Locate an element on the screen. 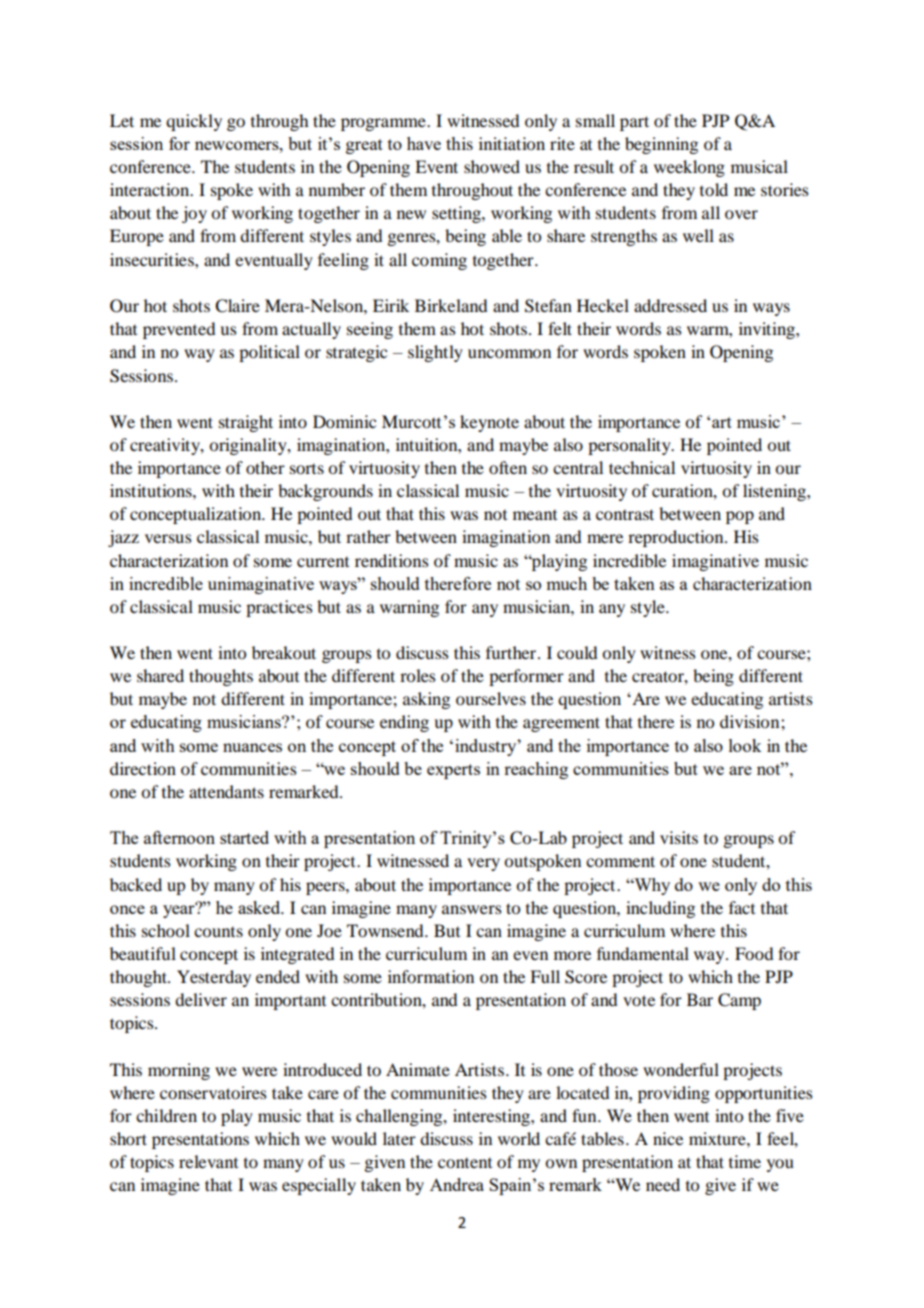  quickly is located at coordinates (194, 122).
